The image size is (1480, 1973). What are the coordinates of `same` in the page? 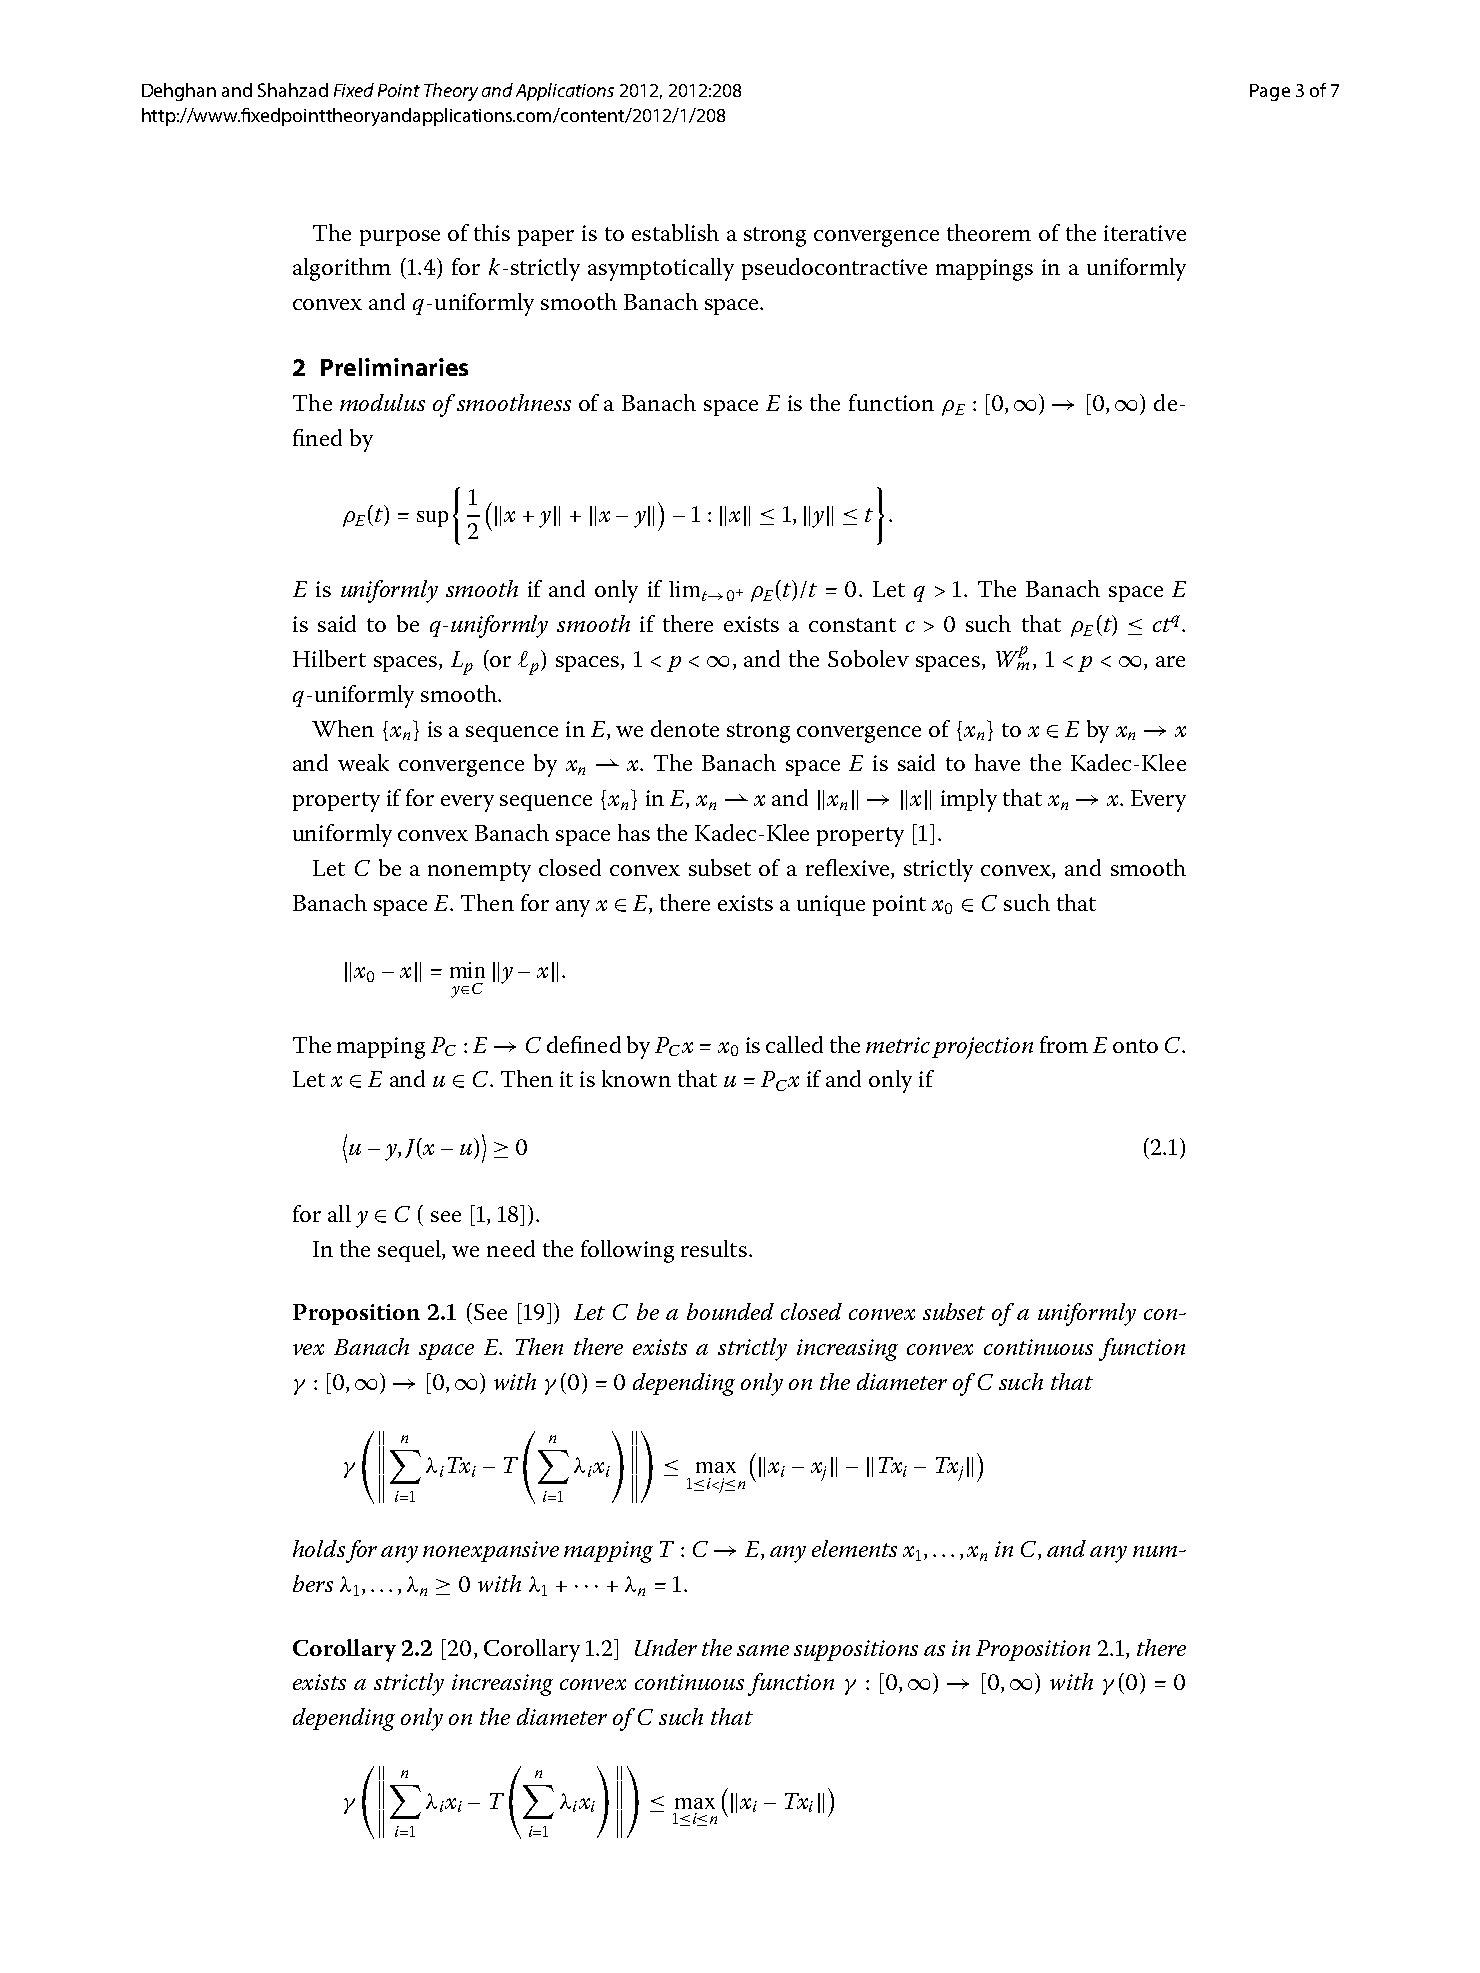 It's located at (763, 1650).
